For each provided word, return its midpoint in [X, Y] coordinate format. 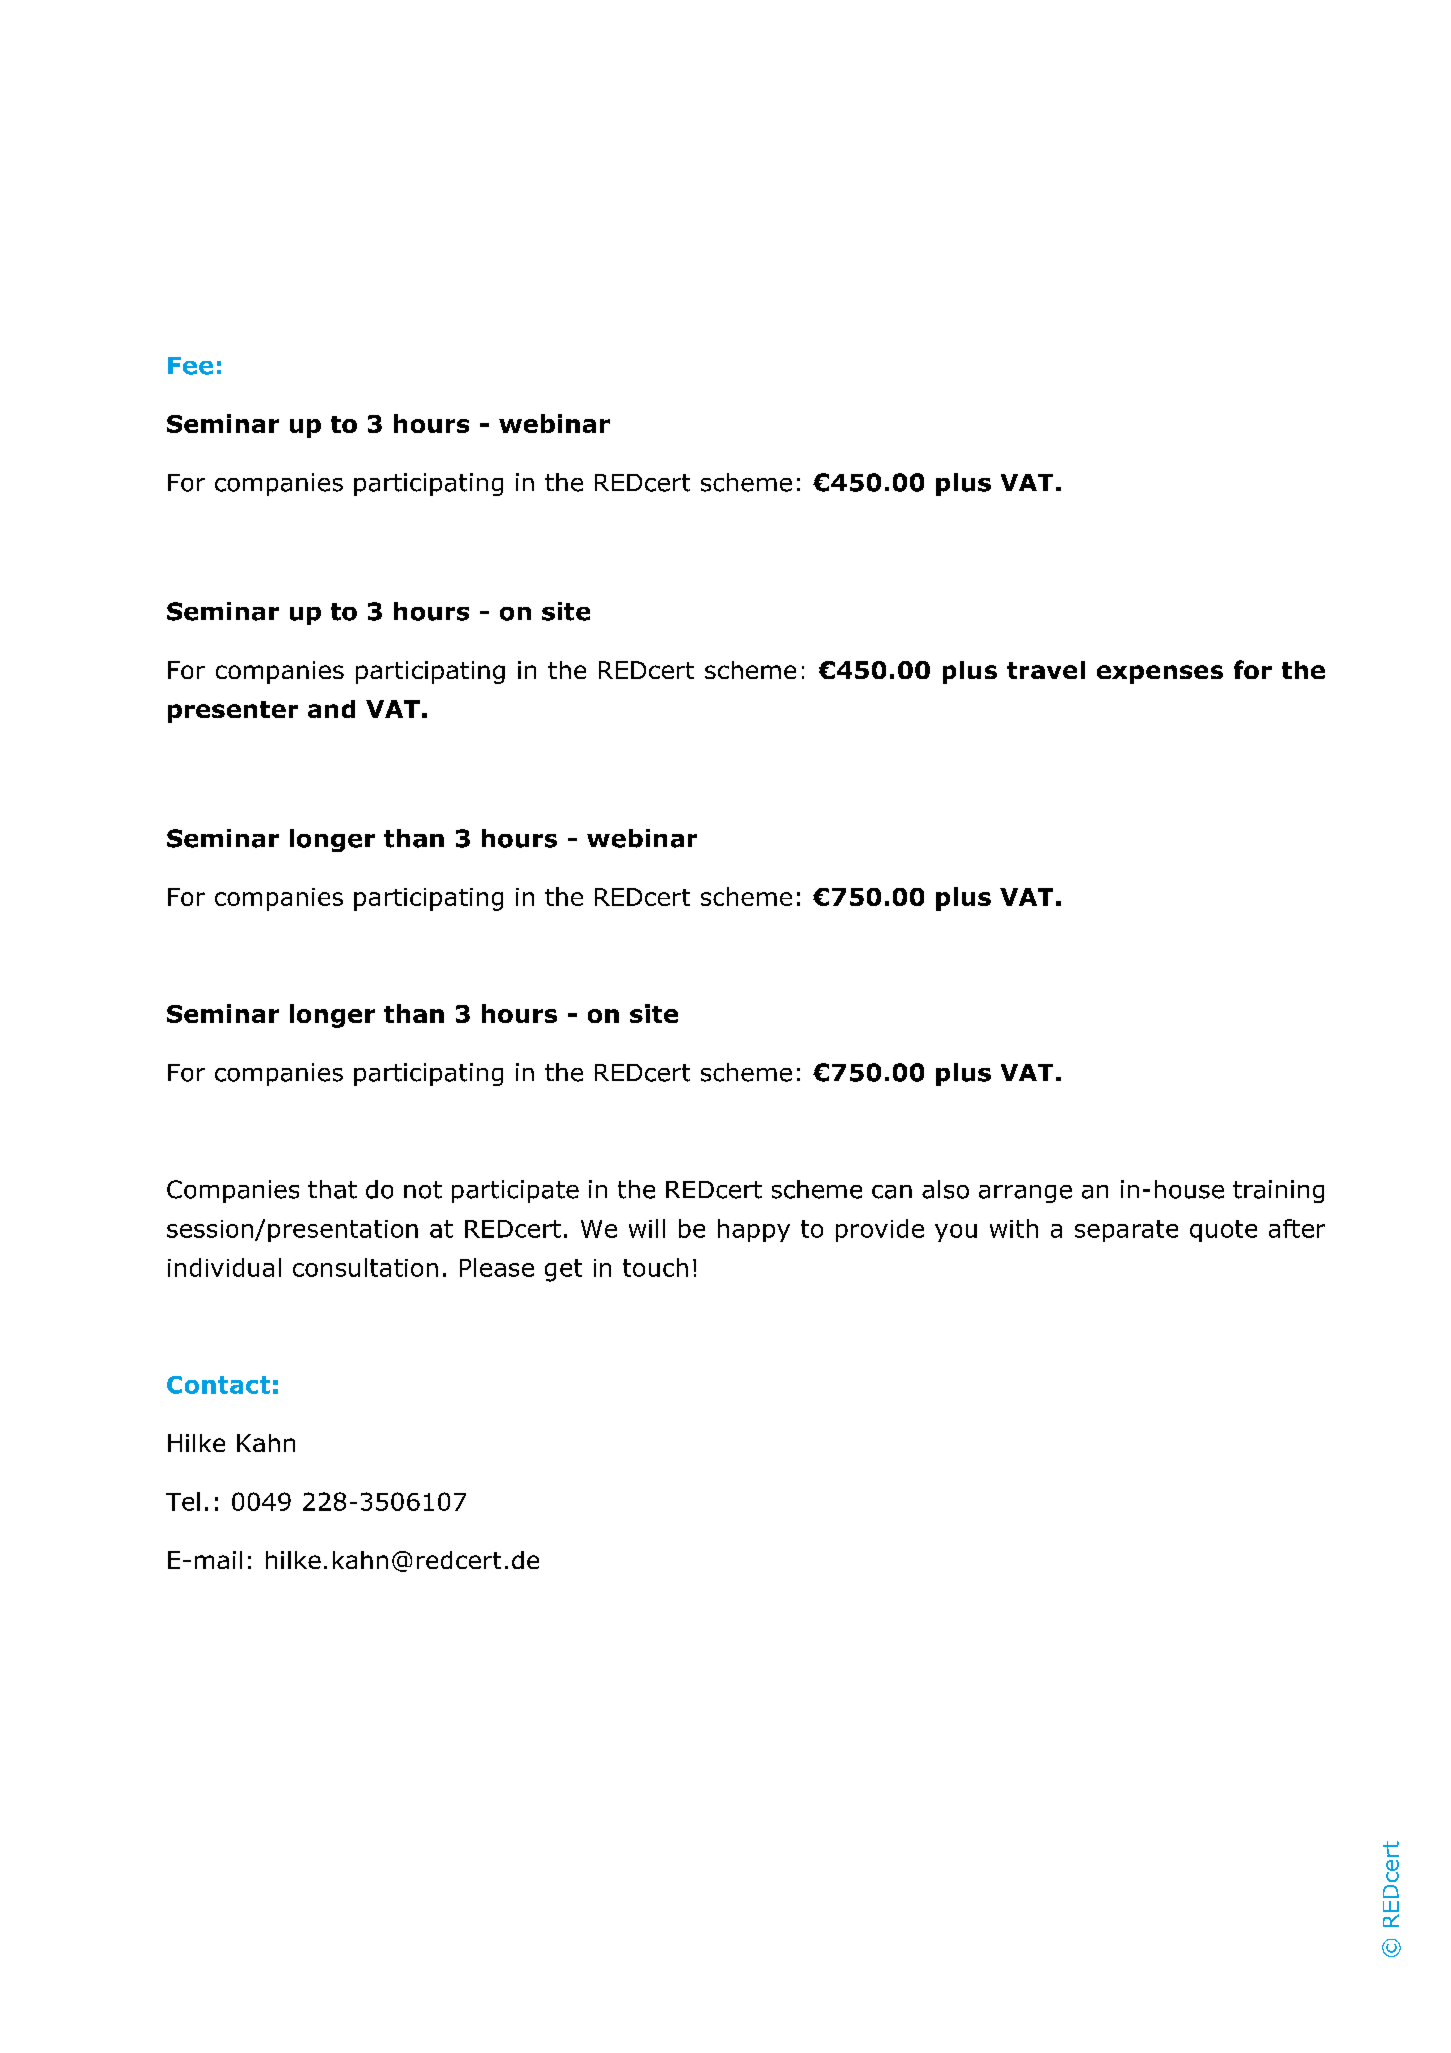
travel [1046, 670]
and [331, 709]
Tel [183, 1501]
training [1278, 1191]
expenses [1160, 674]
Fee [190, 366]
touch [655, 1267]
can [892, 1192]
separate [1126, 1231]
